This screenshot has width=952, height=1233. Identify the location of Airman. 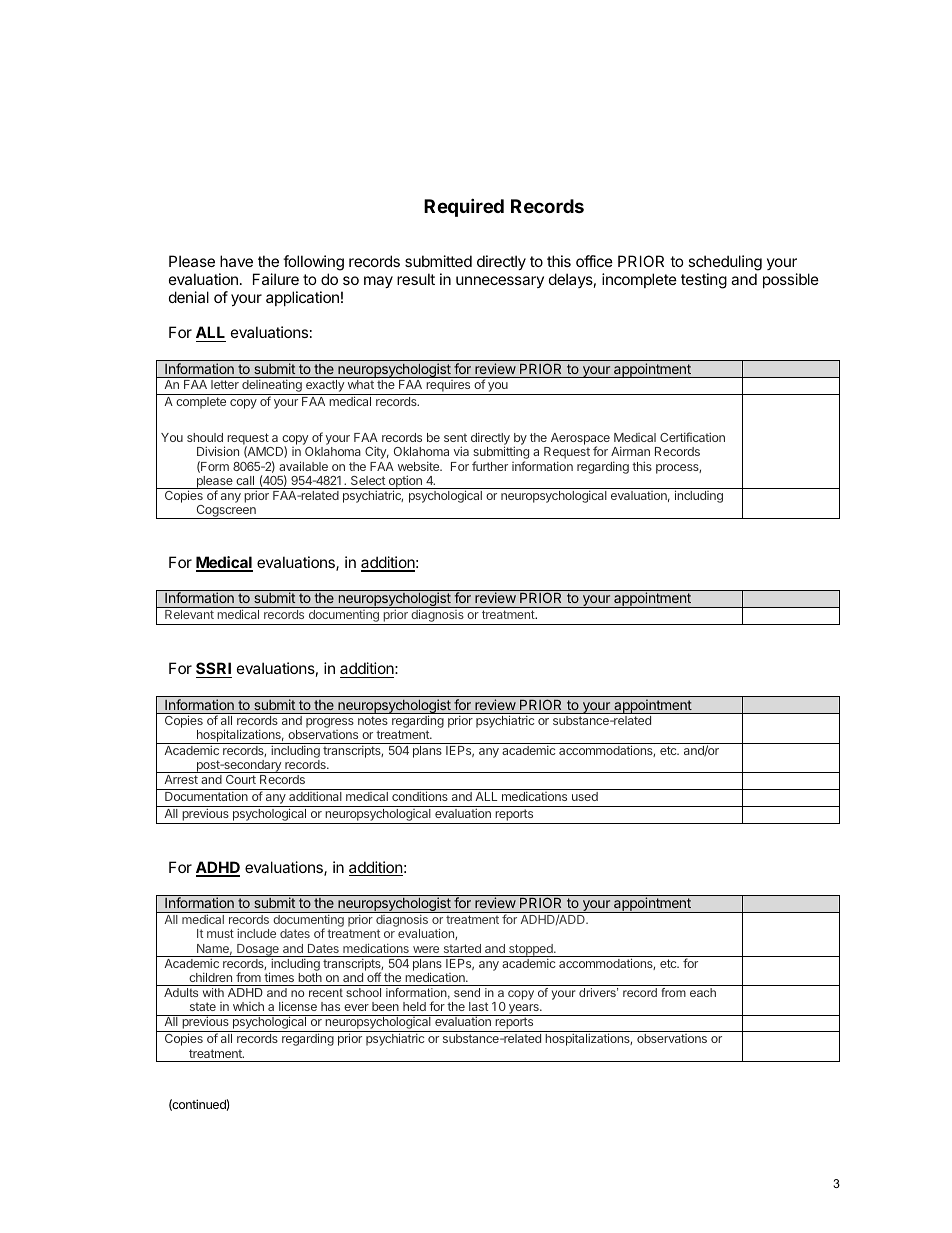
(630, 451).
